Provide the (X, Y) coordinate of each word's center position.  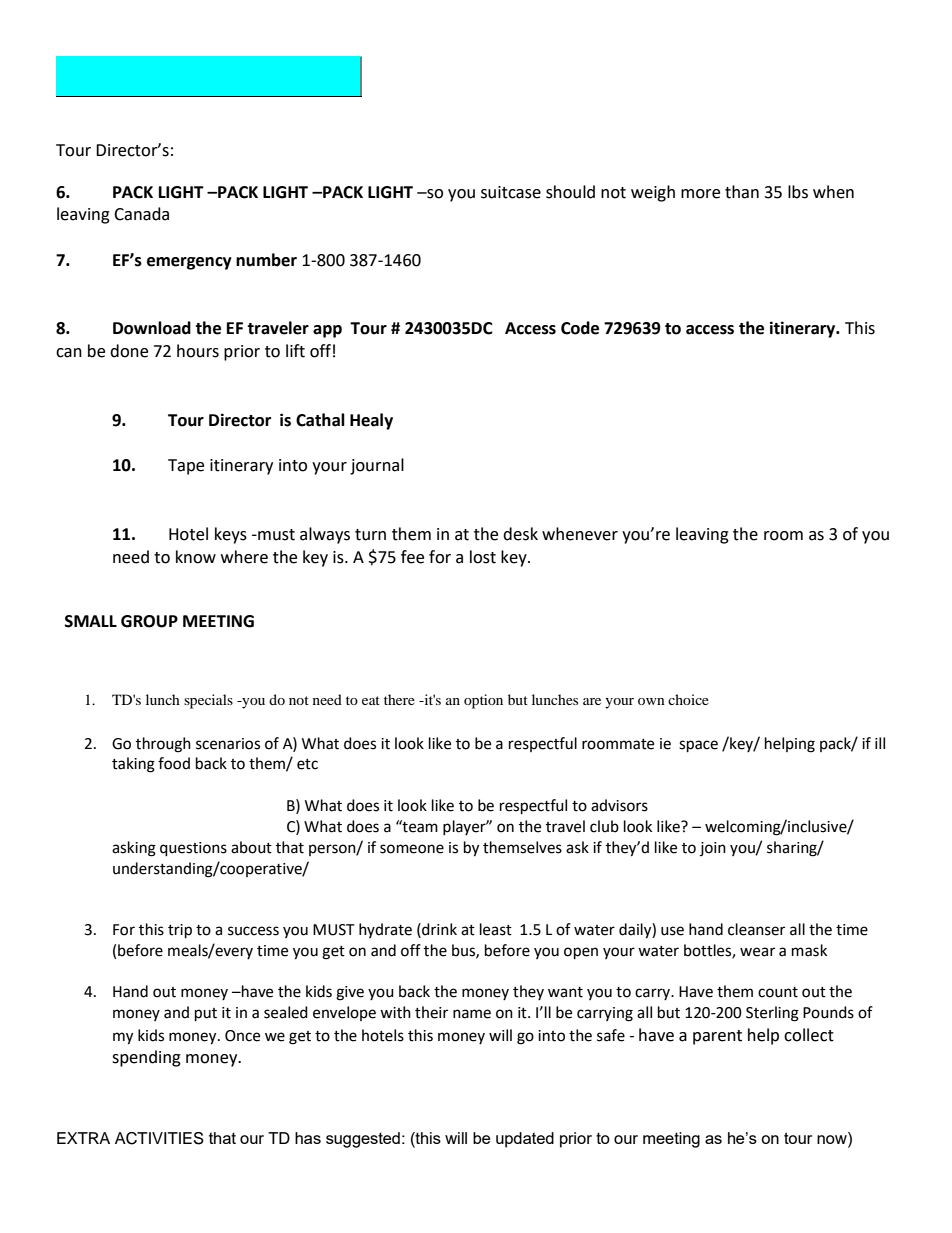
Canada (141, 214)
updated (525, 1140)
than (742, 192)
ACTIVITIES (159, 1138)
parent (717, 1037)
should (570, 192)
